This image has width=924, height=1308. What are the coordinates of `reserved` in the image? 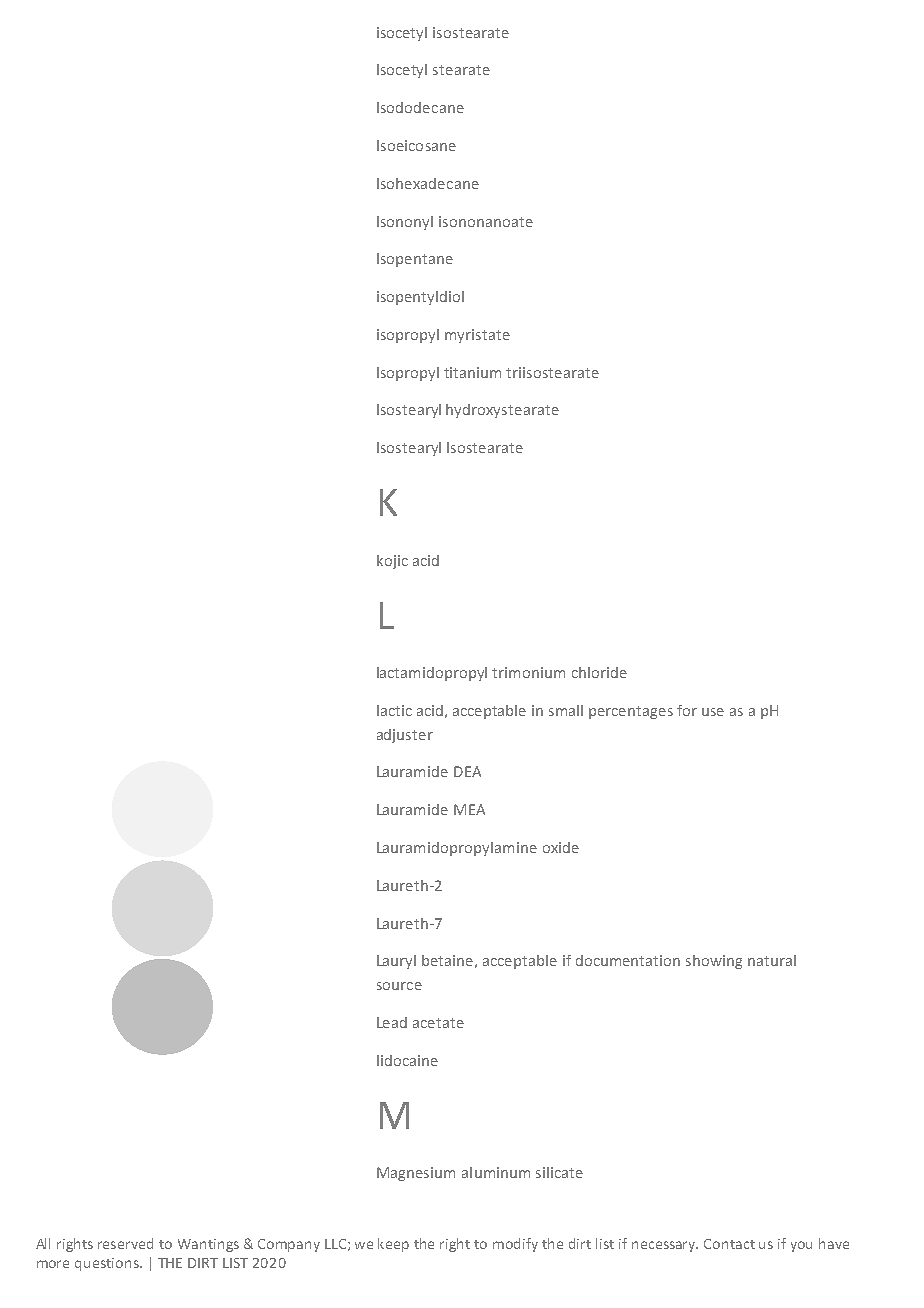 It's located at (125, 1243).
